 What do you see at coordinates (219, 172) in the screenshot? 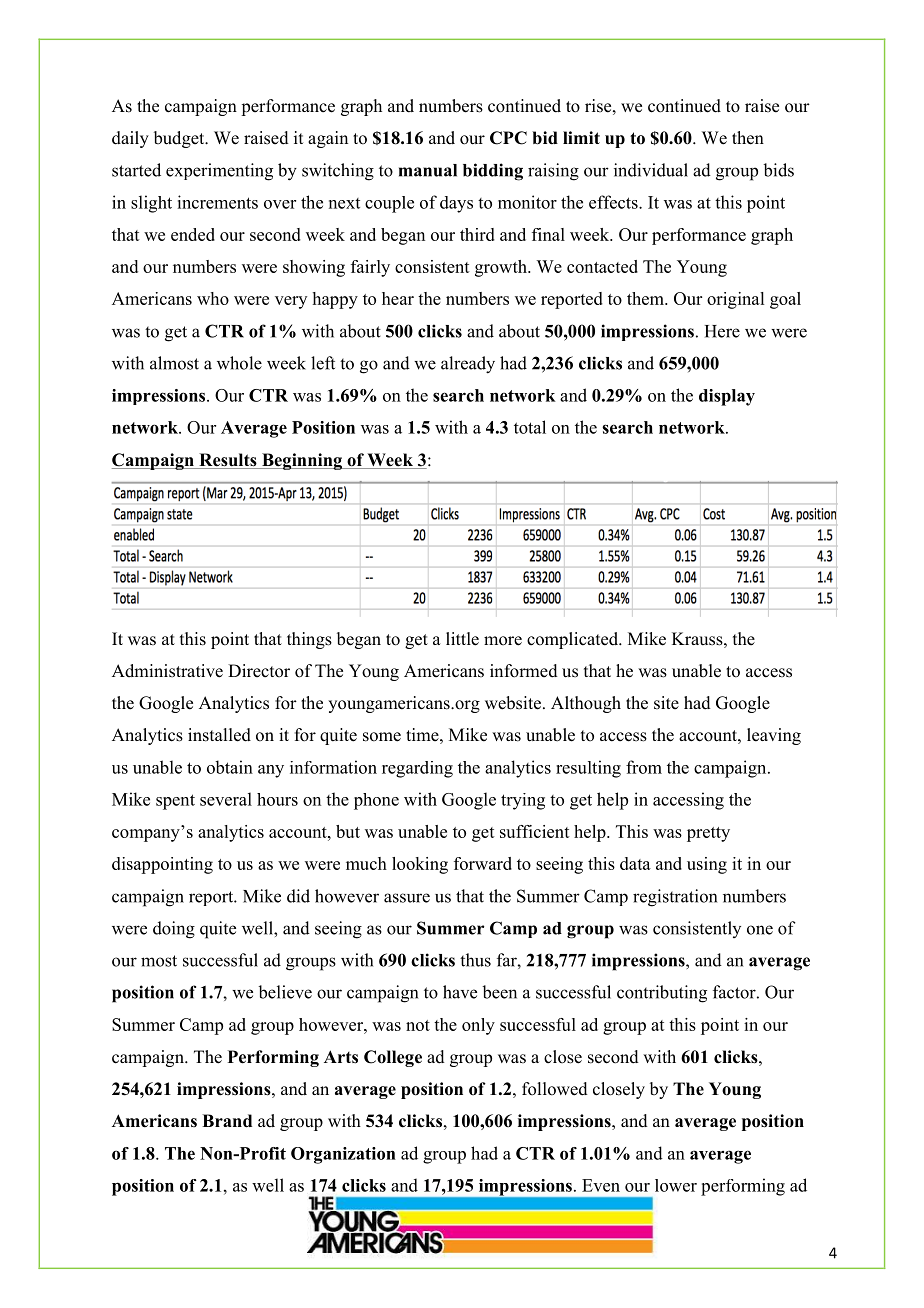
I see `experimenting` at bounding box center [219, 172].
